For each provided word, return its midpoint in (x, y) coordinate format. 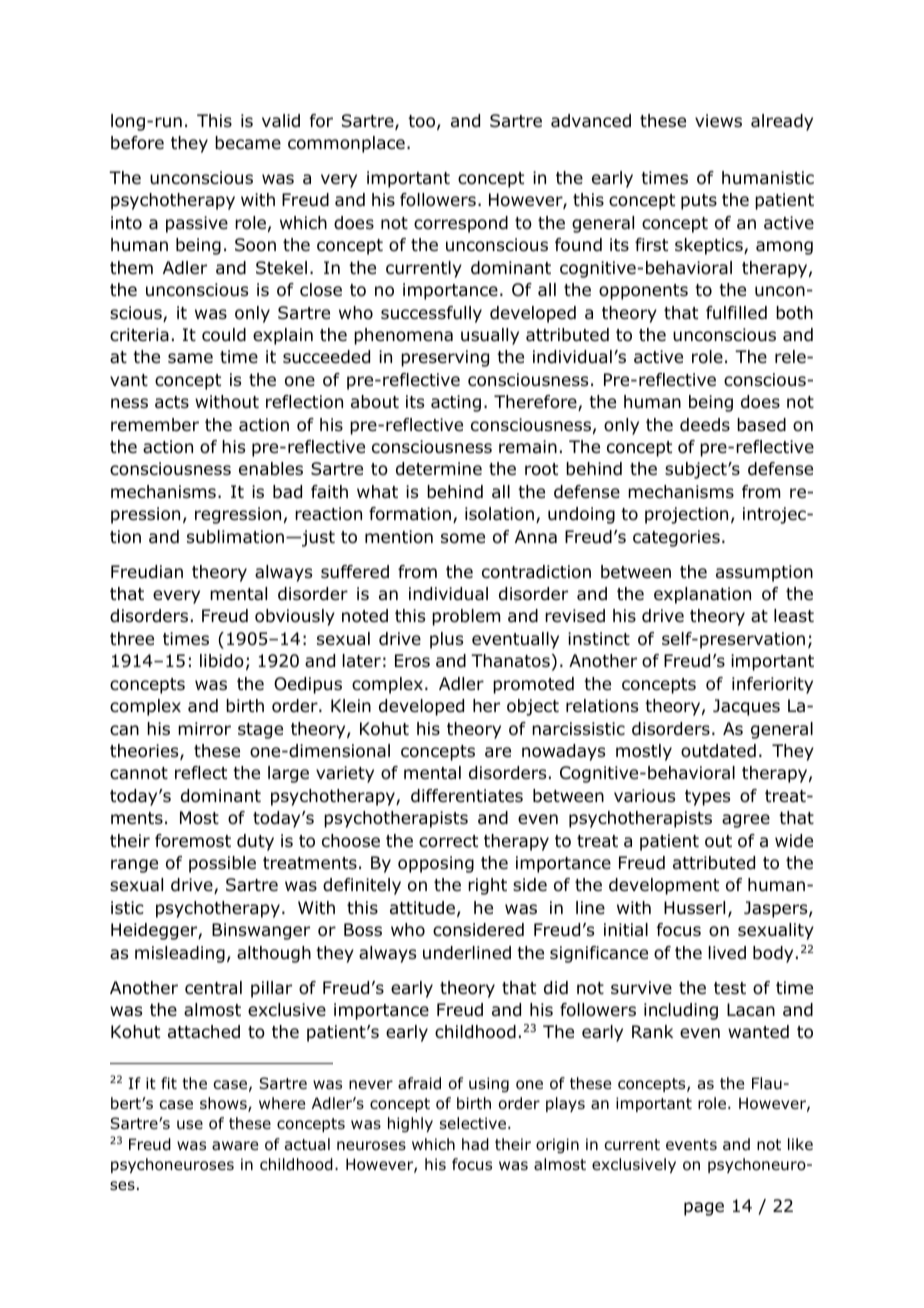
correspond (461, 224)
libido (222, 661)
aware (235, 1146)
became (248, 143)
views (718, 120)
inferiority (772, 685)
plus (446, 640)
